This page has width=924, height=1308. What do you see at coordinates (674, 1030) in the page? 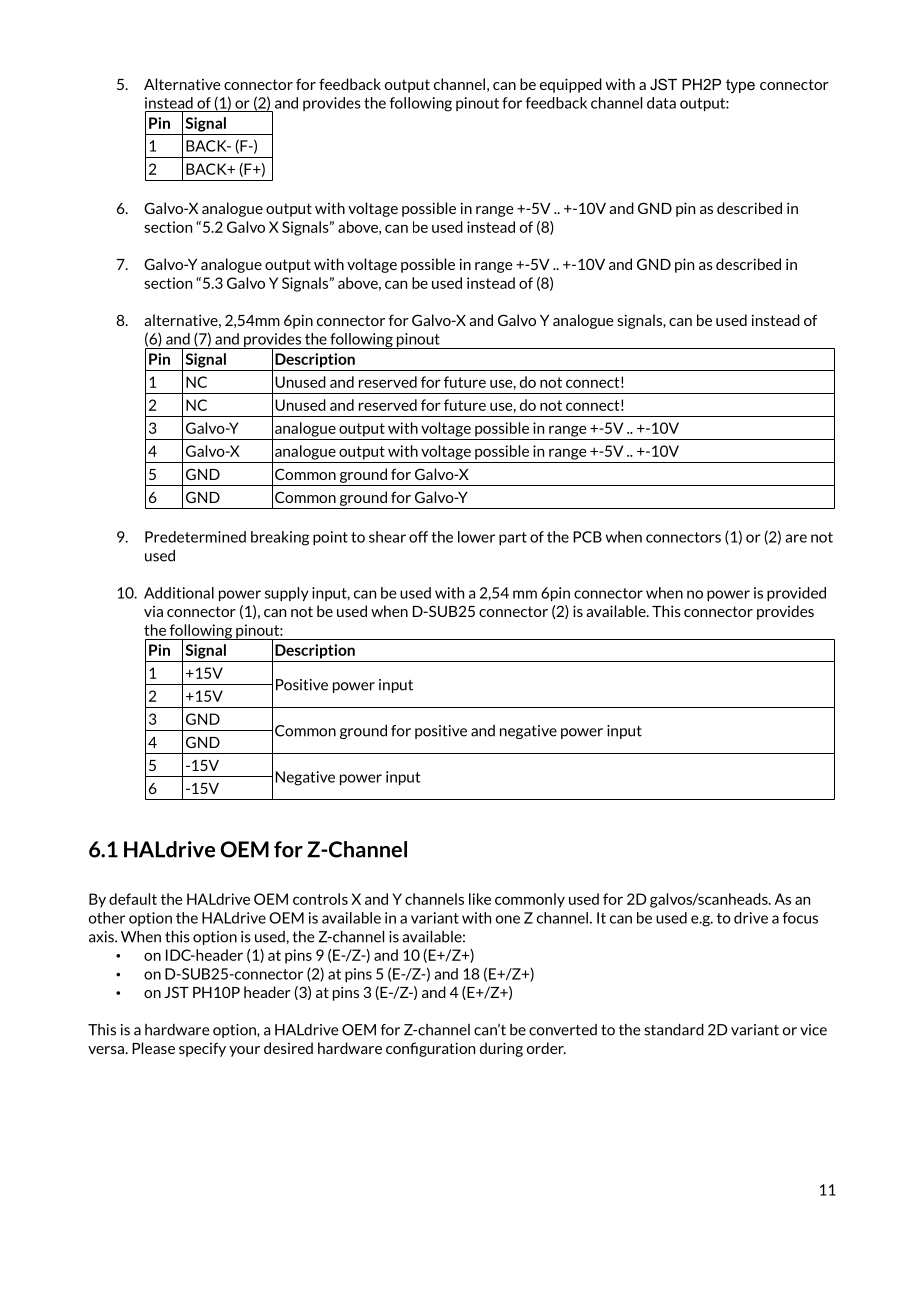
I see `standard` at bounding box center [674, 1030].
